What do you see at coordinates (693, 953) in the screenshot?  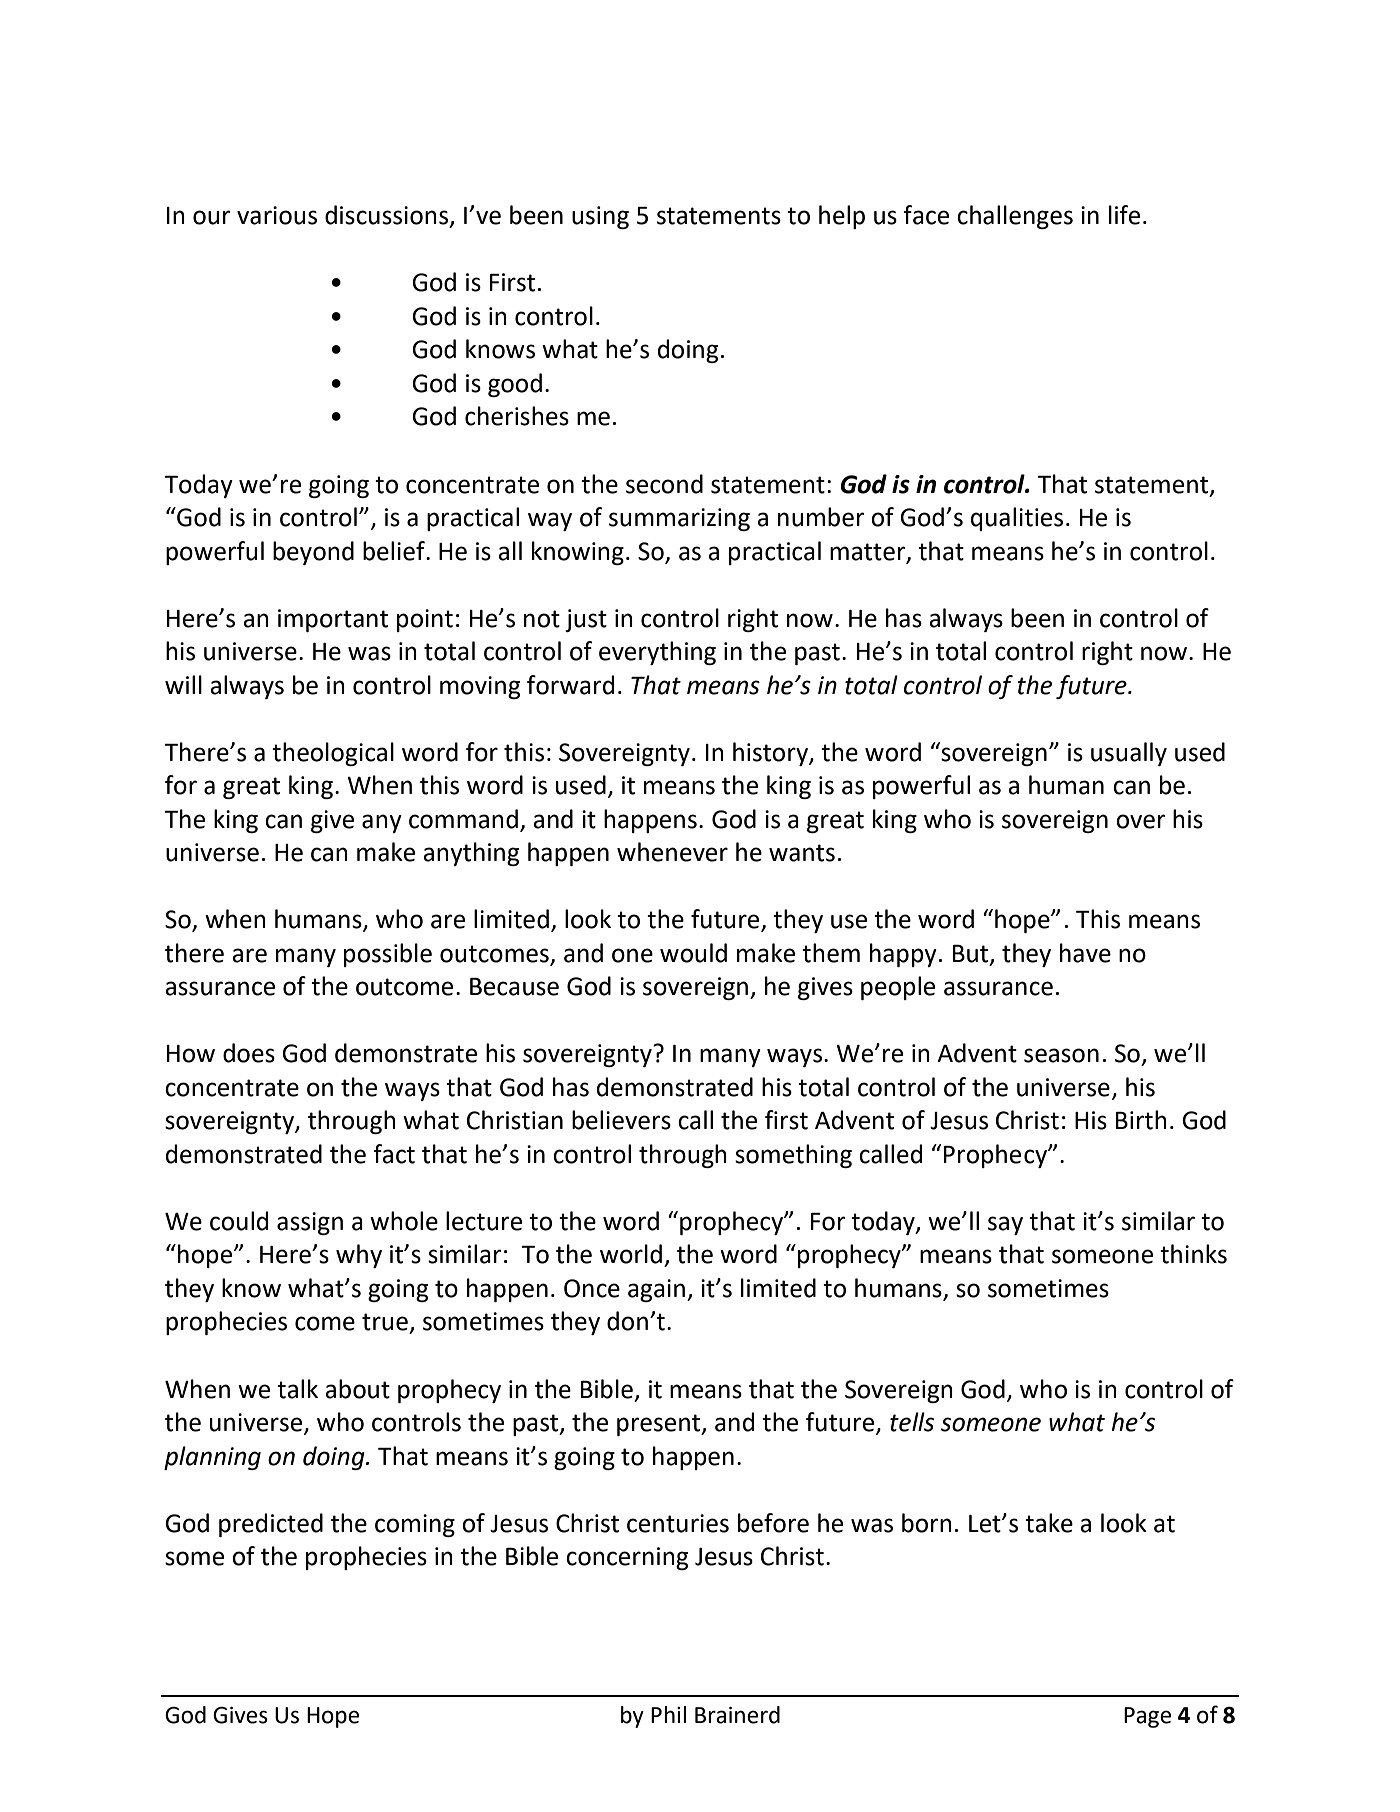 I see `would` at bounding box center [693, 953].
